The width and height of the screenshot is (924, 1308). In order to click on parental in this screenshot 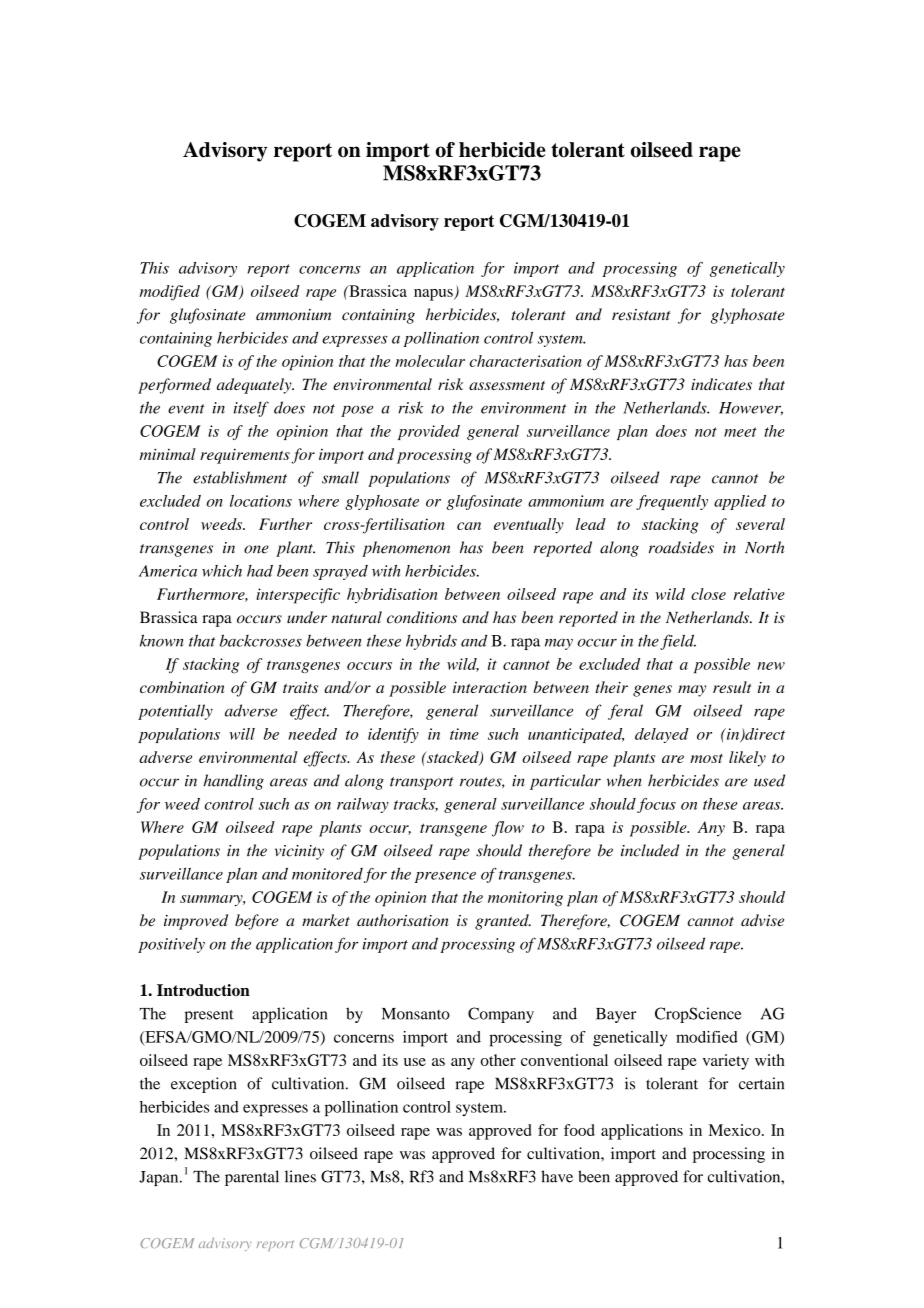, I will do `click(252, 1178)`.
